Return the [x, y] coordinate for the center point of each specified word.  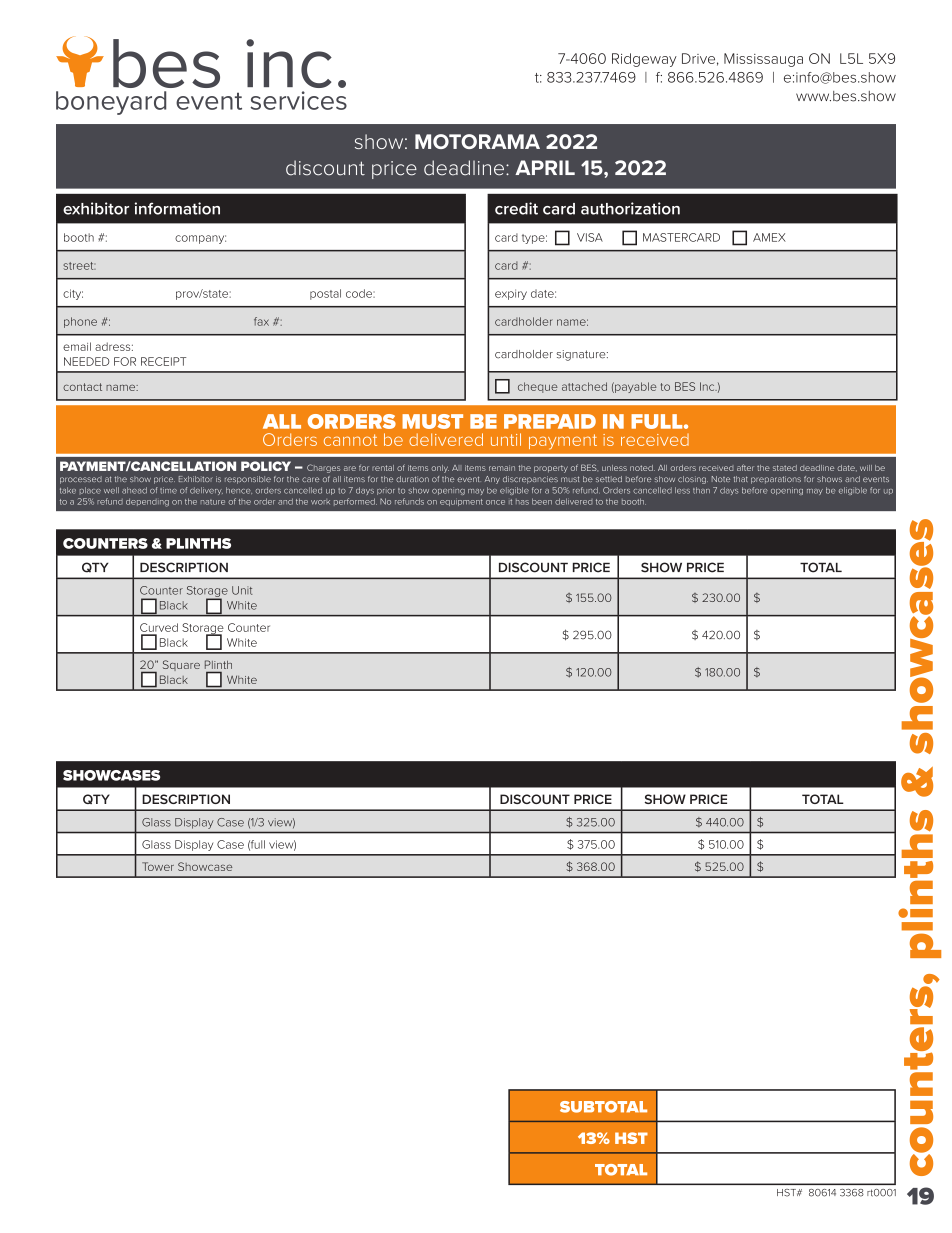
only [440, 469]
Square [181, 665]
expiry [511, 294]
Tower [158, 866]
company [200, 239]
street [79, 266]
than [701, 490]
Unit [242, 590]
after [745, 467]
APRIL [545, 167]
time [168, 490]
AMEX [769, 237]
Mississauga [763, 60]
